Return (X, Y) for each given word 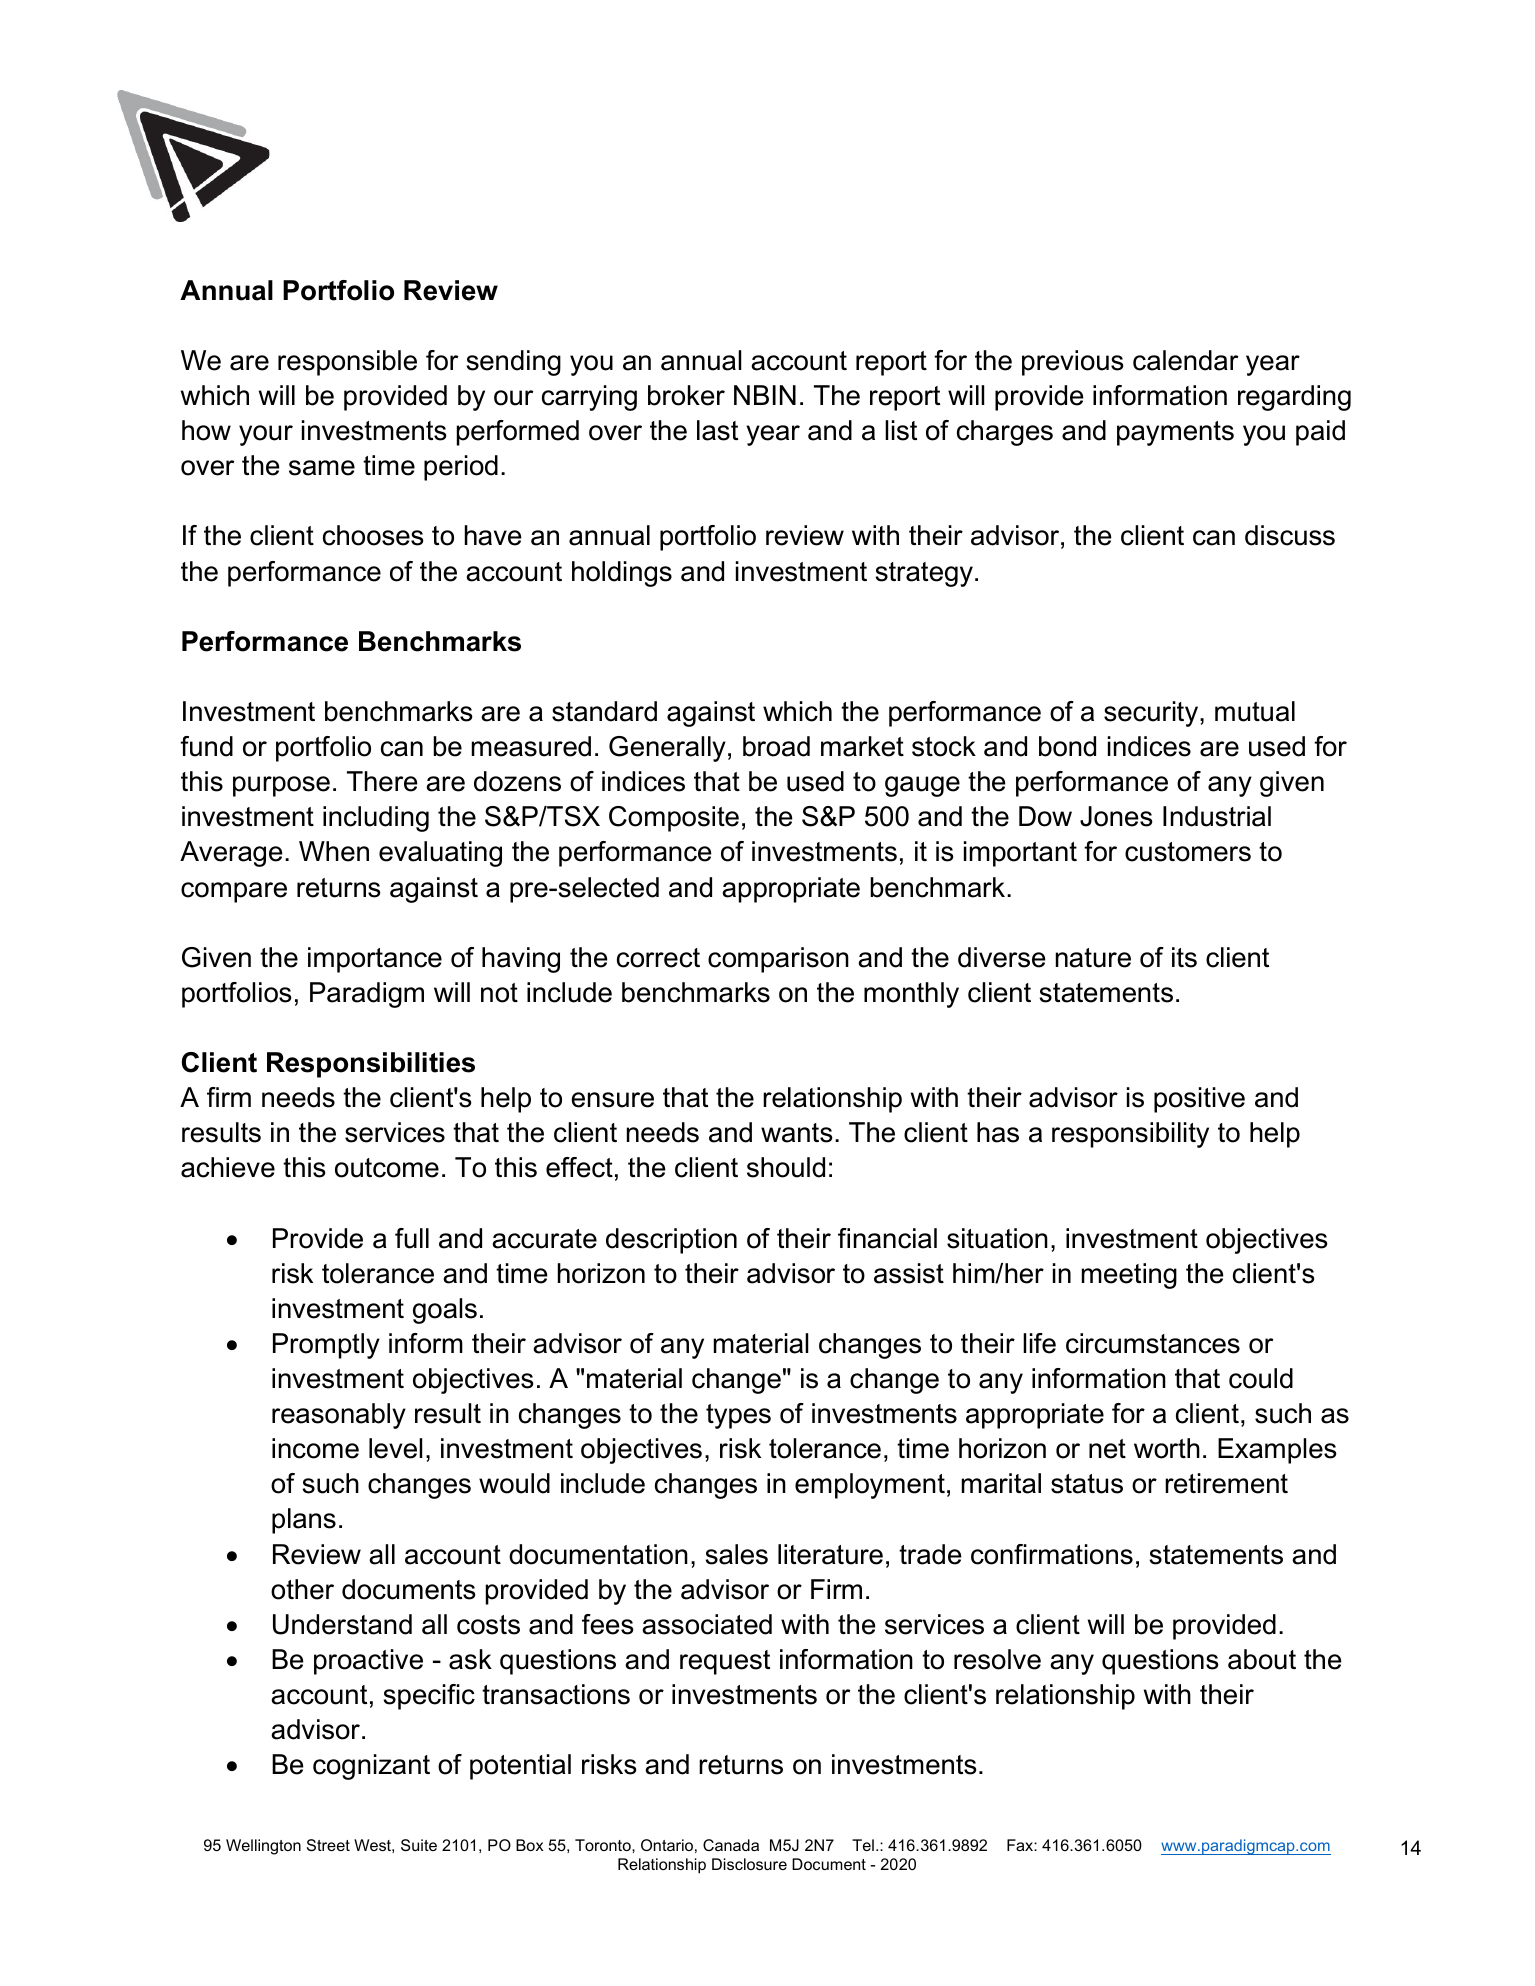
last (717, 430)
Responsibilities (371, 1065)
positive (1199, 1100)
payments (1175, 433)
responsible (347, 363)
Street (328, 1845)
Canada (731, 1845)
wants (797, 1133)
